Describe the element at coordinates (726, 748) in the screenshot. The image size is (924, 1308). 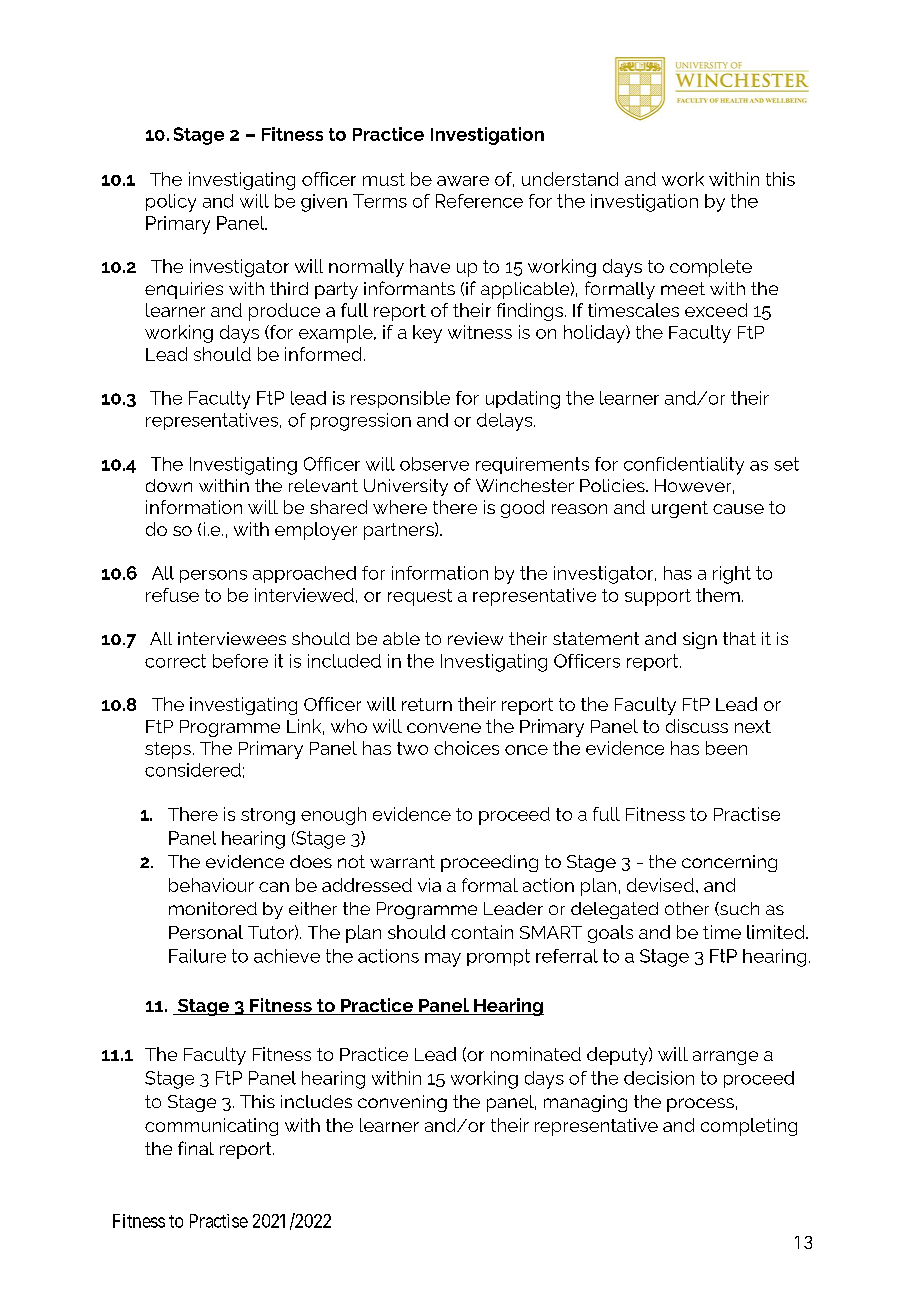
I see `been` at that location.
